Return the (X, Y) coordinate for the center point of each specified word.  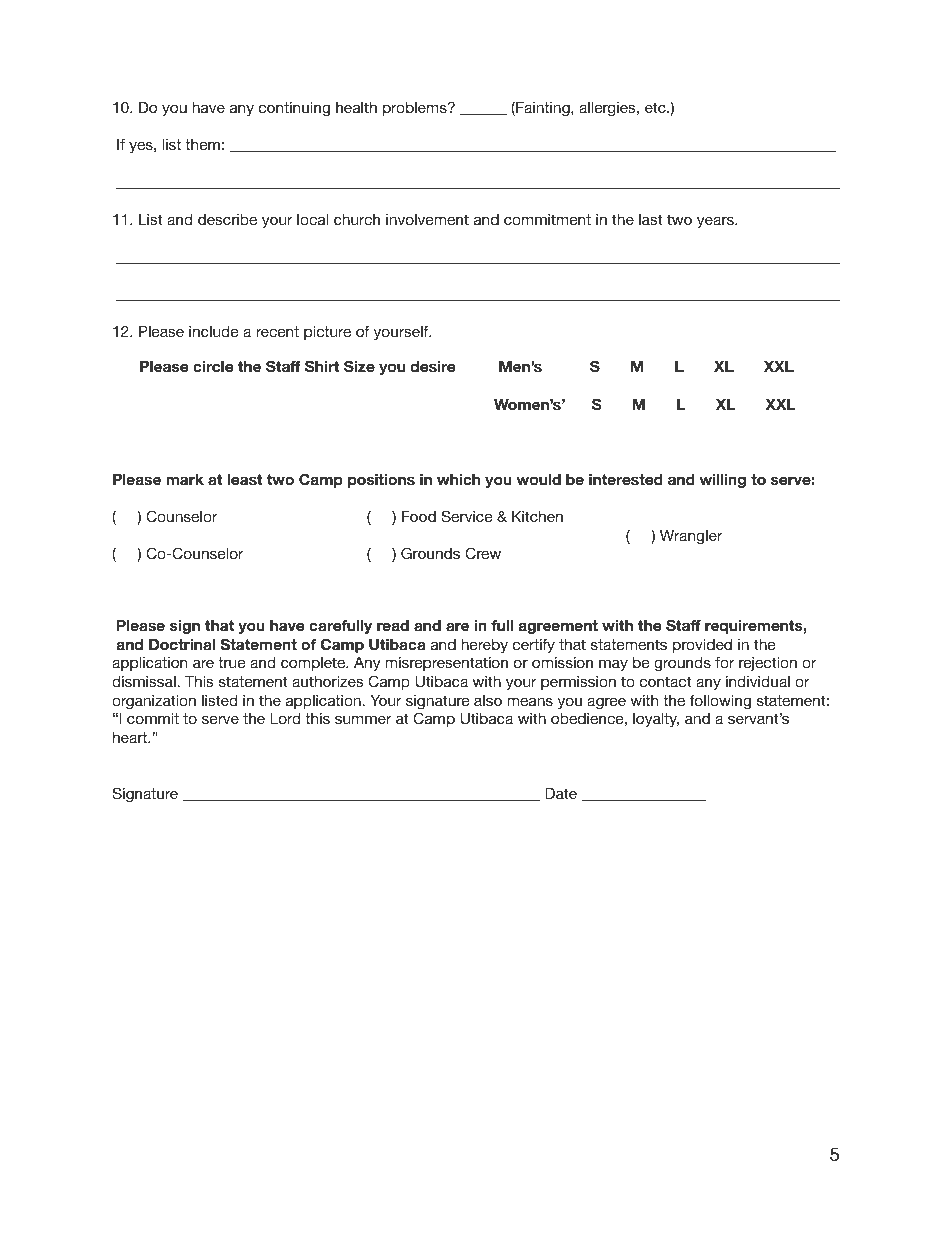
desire (432, 366)
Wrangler (691, 537)
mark (185, 479)
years (716, 222)
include (213, 331)
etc (656, 107)
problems (416, 109)
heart (131, 737)
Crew (483, 553)
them (202, 144)
